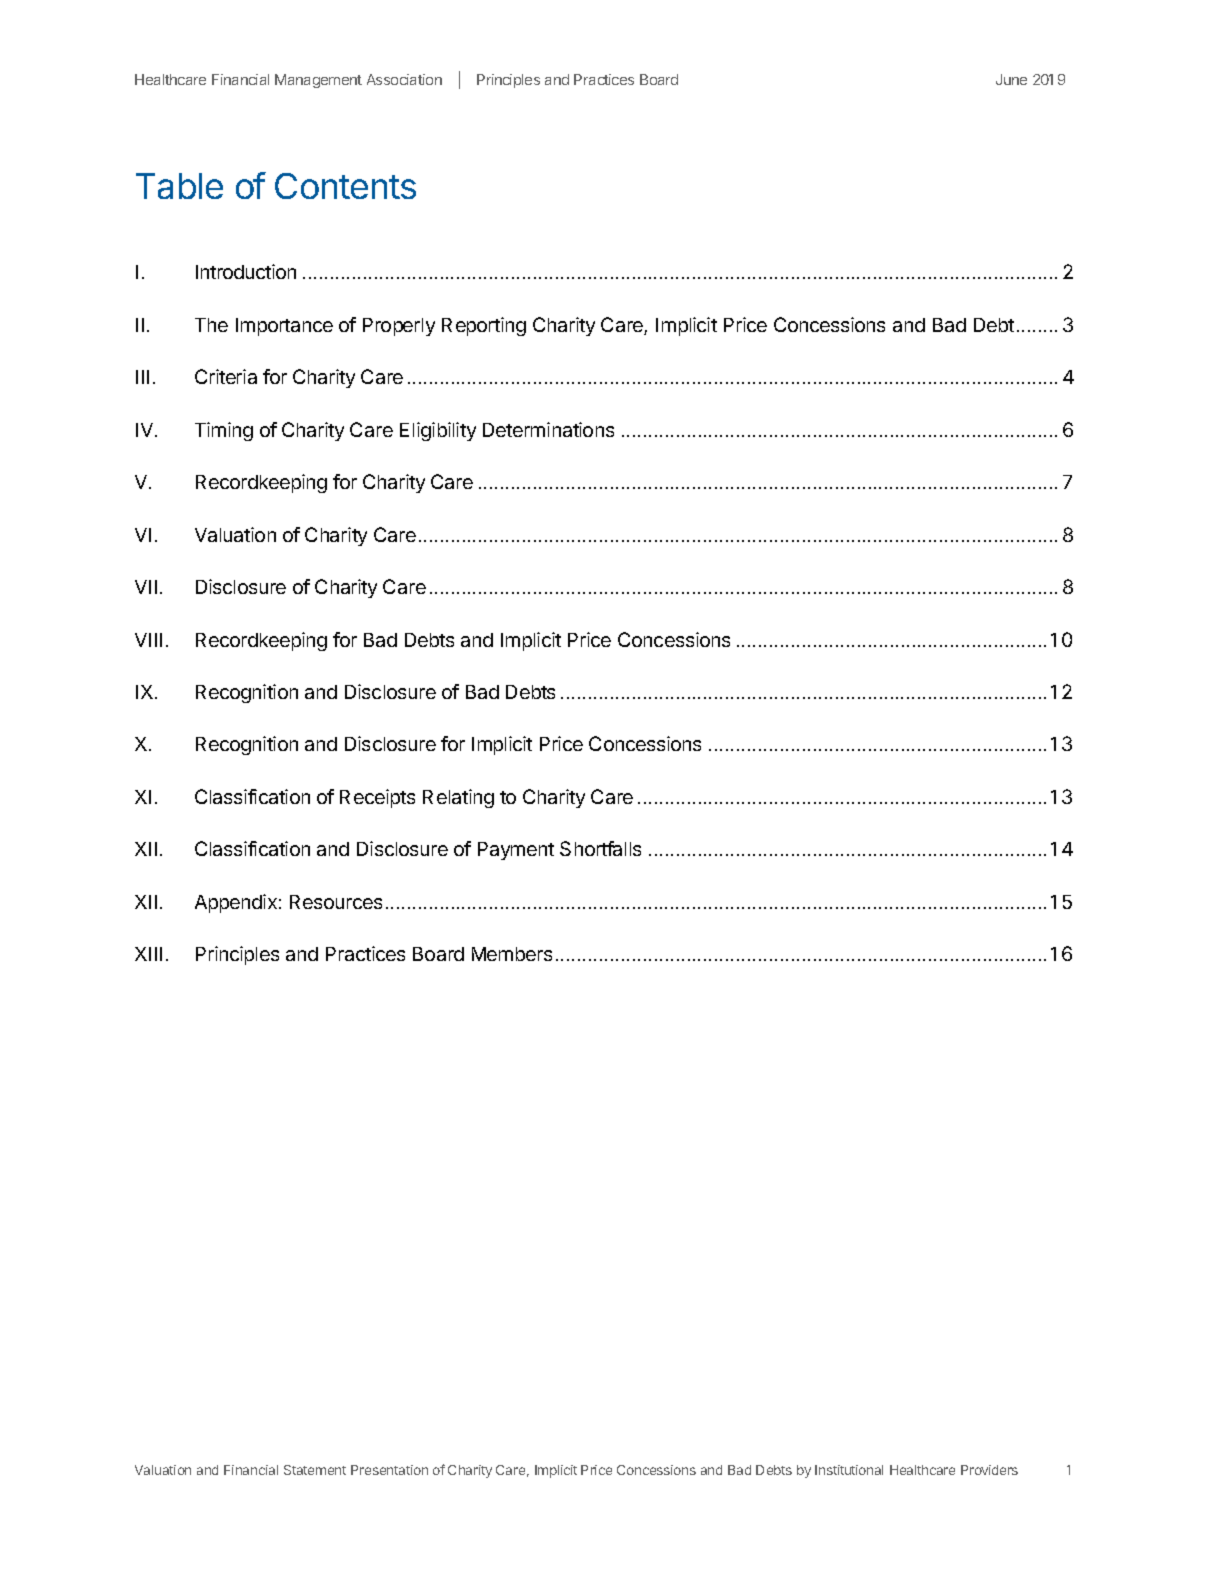 Image resolution: width=1217 pixels, height=1575 pixels. I want to click on Institutional, so click(849, 1470).
